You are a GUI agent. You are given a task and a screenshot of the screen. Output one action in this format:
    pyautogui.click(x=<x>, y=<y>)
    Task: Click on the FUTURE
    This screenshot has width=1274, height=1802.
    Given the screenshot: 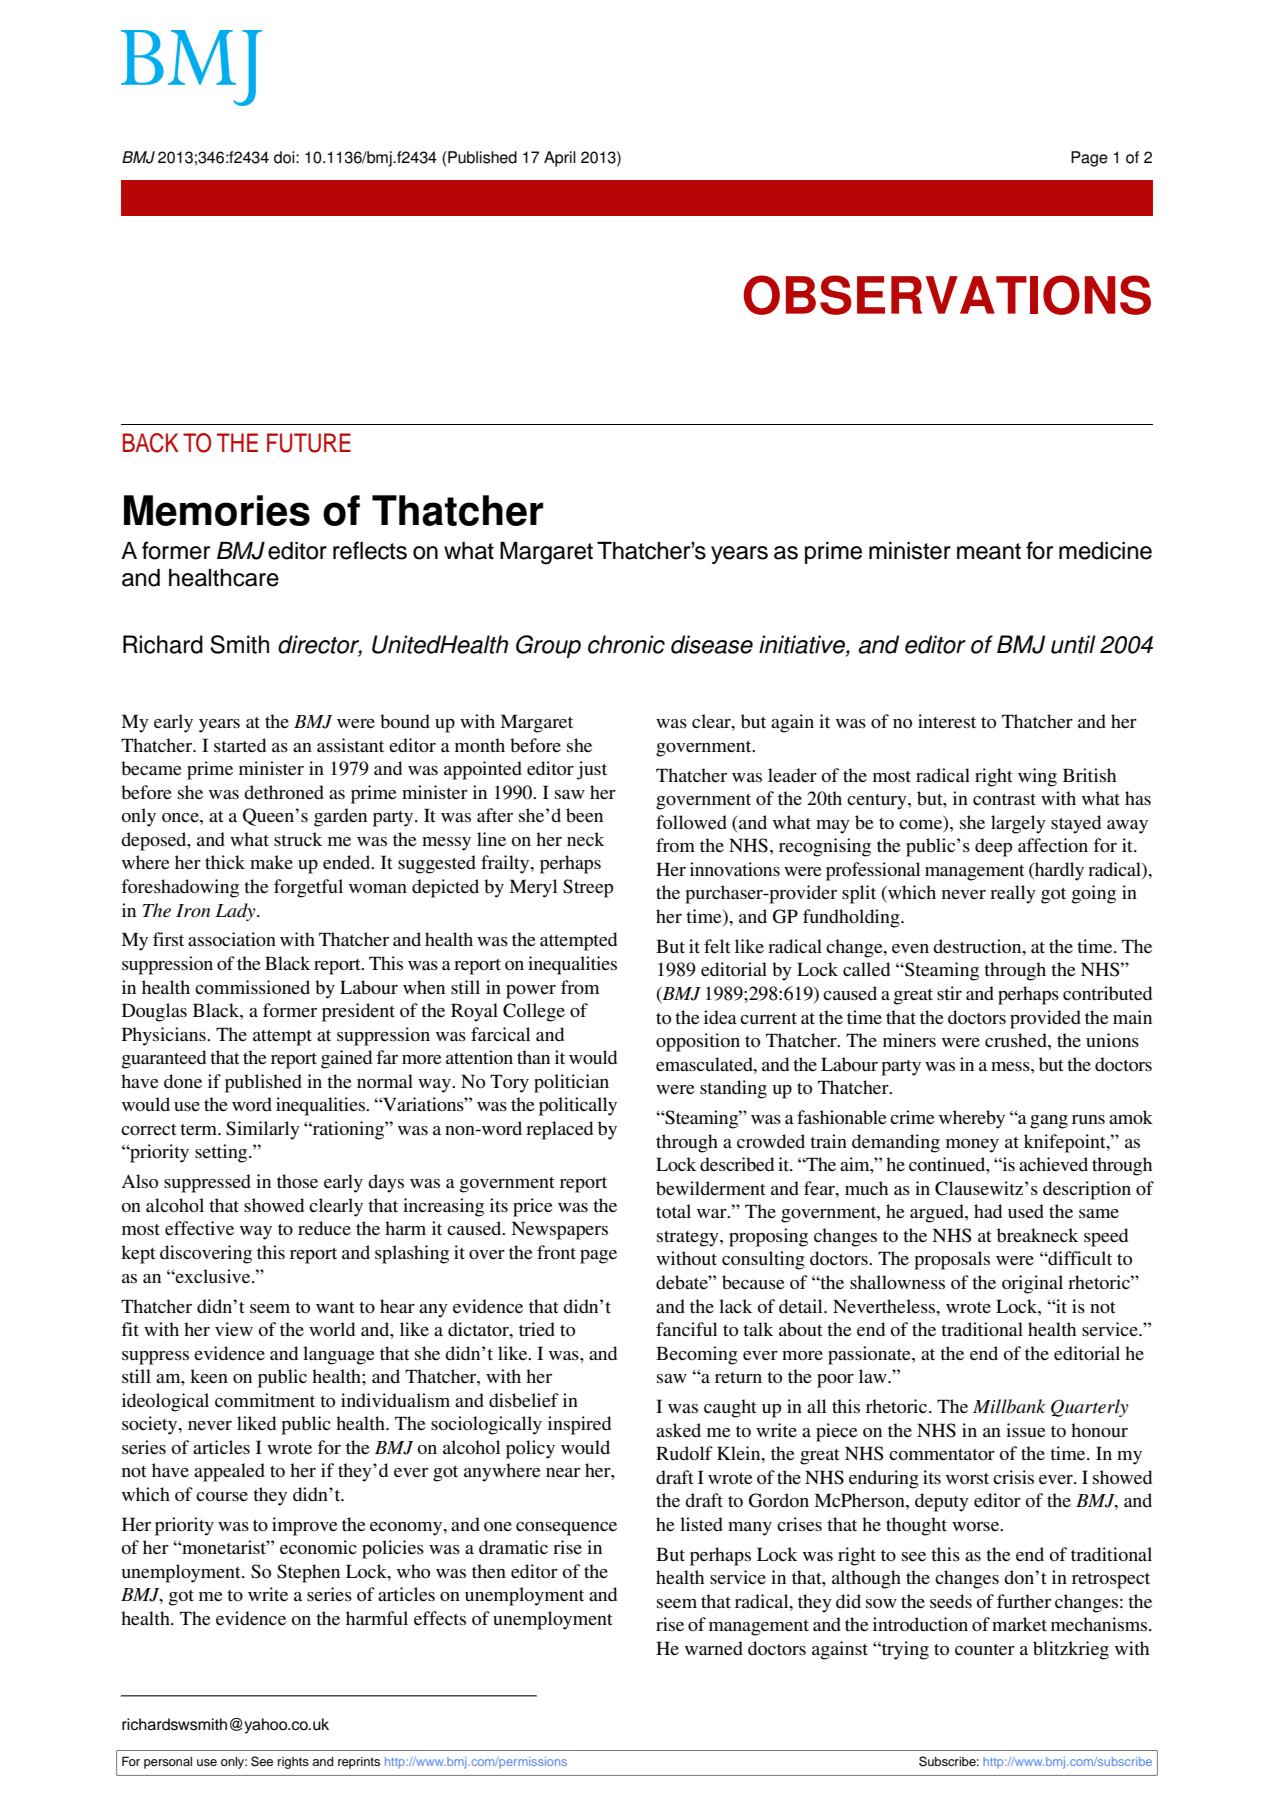 What is the action you would take?
    pyautogui.click(x=309, y=443)
